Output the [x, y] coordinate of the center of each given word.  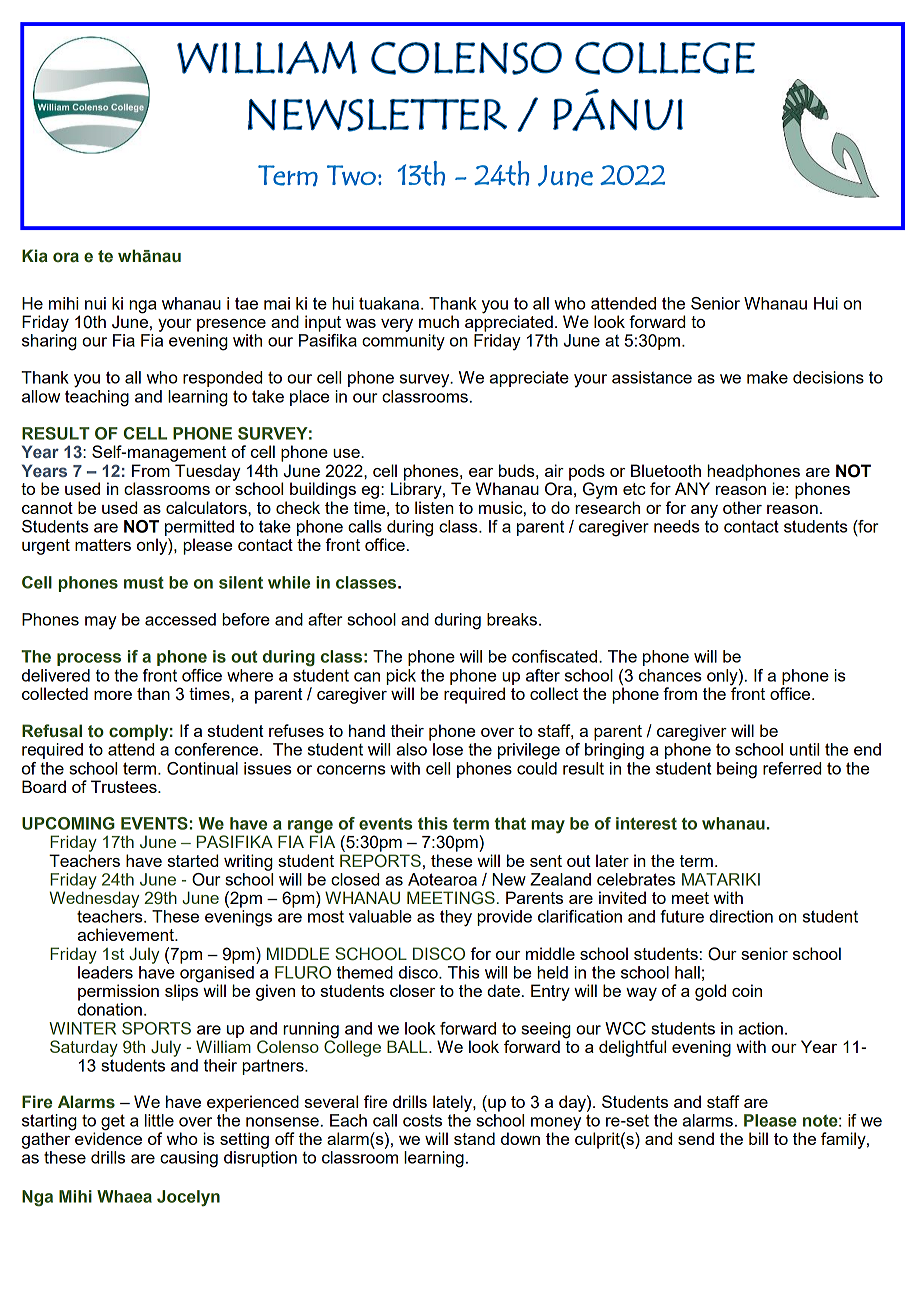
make [767, 377]
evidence [108, 1137]
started [193, 860]
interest [646, 823]
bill [758, 1138]
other [742, 507]
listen [434, 507]
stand [474, 1138]
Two [351, 175]
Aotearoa [442, 879]
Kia [35, 255]
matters [103, 545]
